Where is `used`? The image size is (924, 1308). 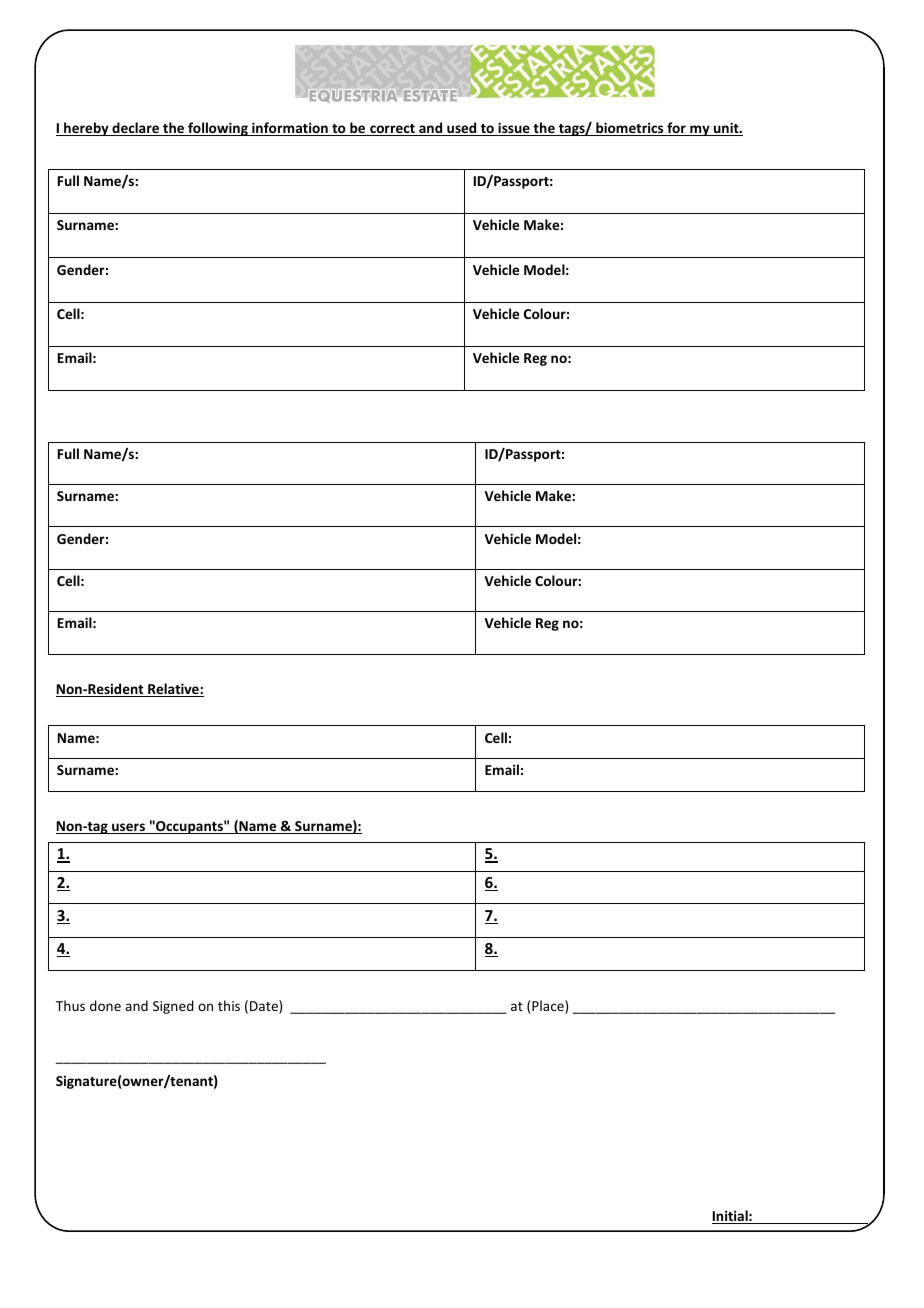 used is located at coordinates (462, 129).
